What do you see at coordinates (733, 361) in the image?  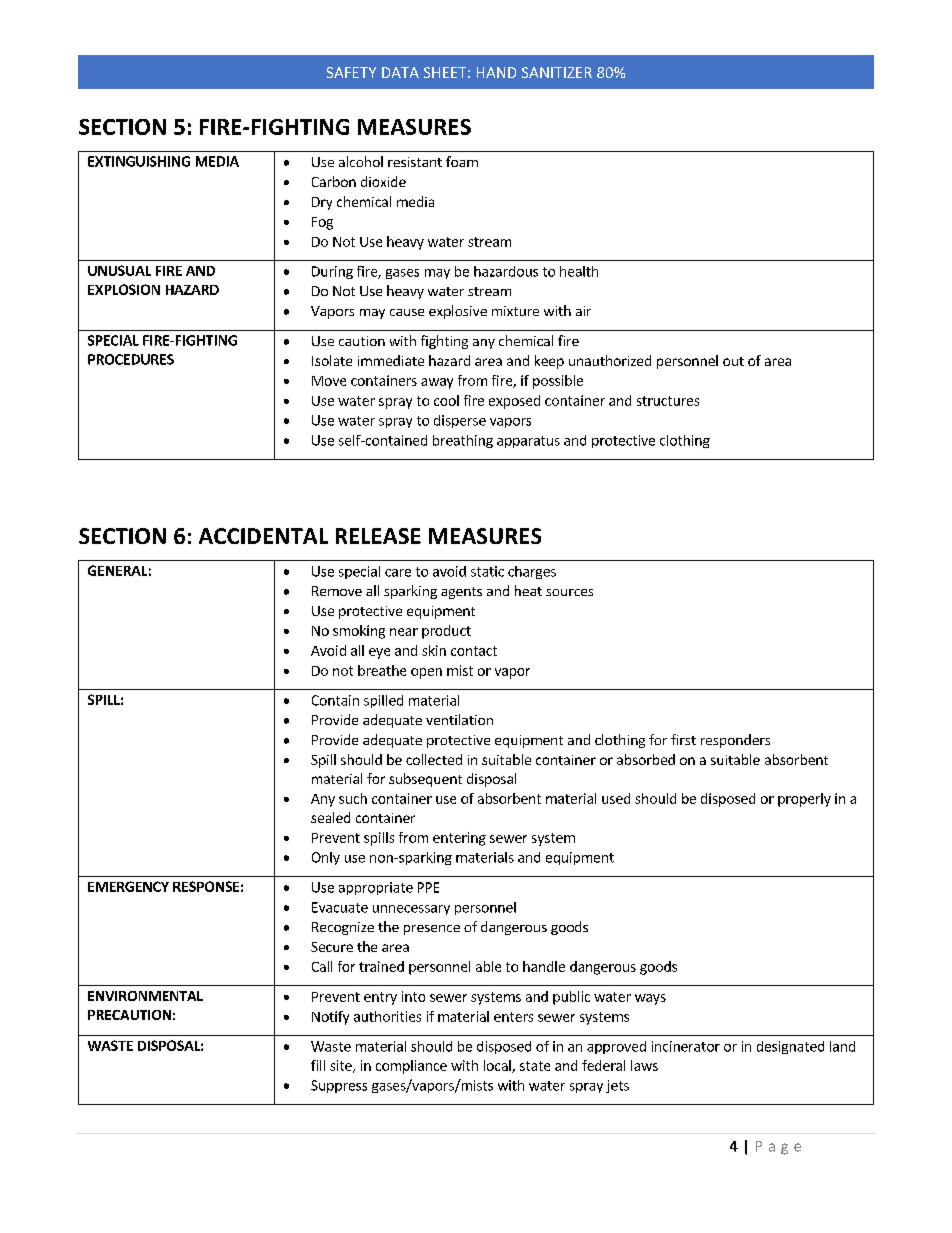 I see `out` at bounding box center [733, 361].
